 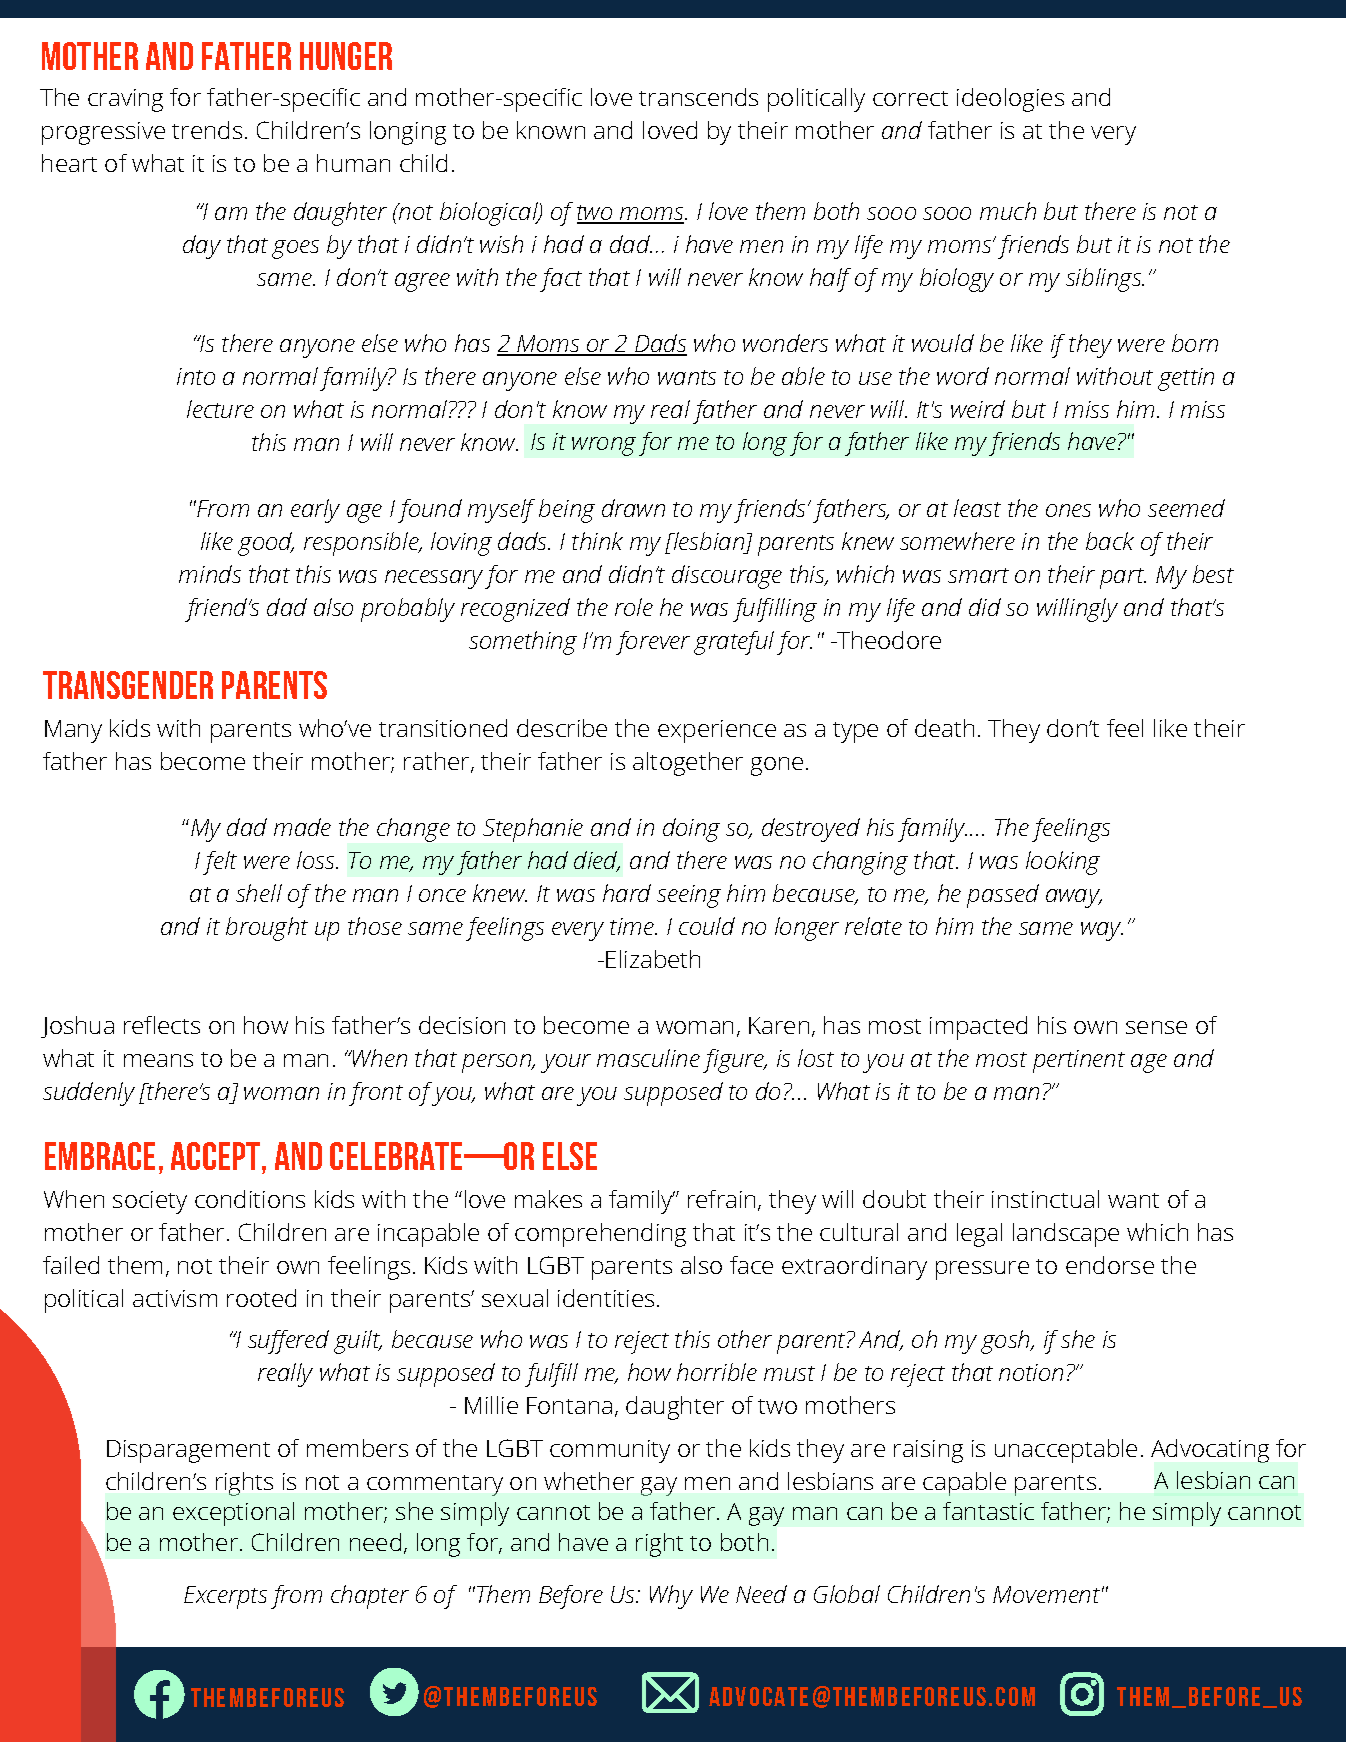 I want to click on forever, so click(x=653, y=643).
